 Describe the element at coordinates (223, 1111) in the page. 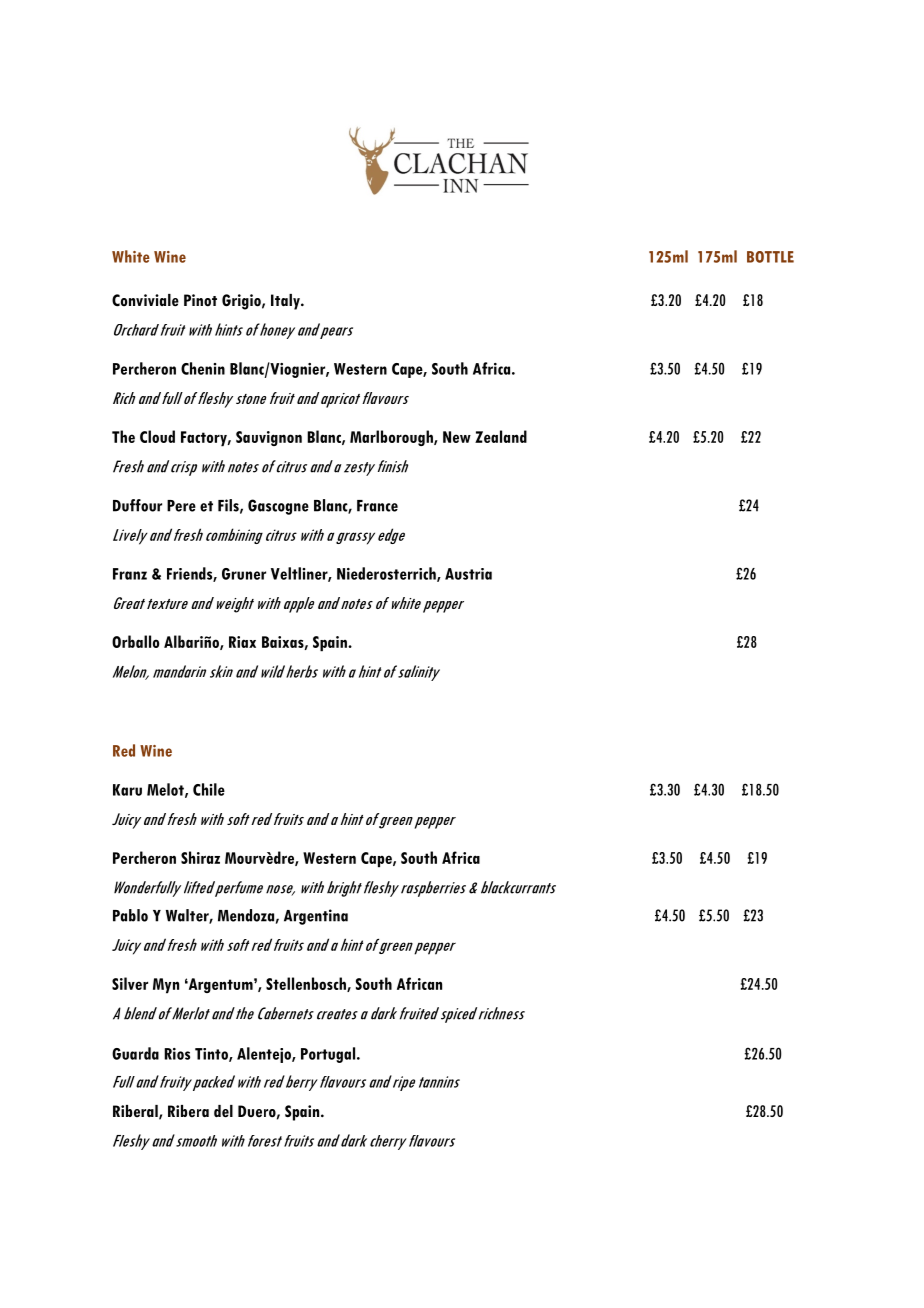

I see `del` at that location.
